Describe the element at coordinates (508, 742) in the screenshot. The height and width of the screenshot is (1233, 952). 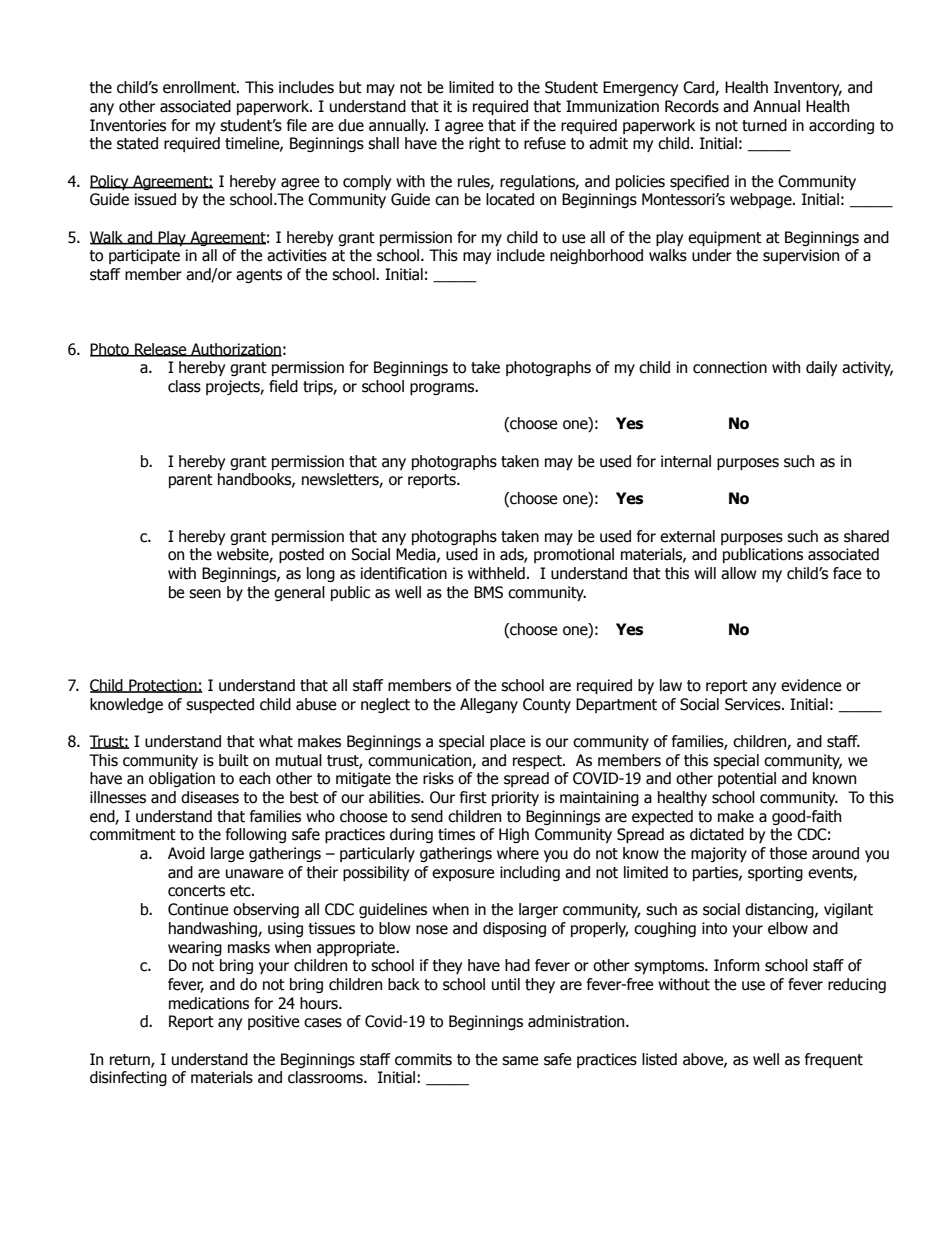
I see `place` at that location.
